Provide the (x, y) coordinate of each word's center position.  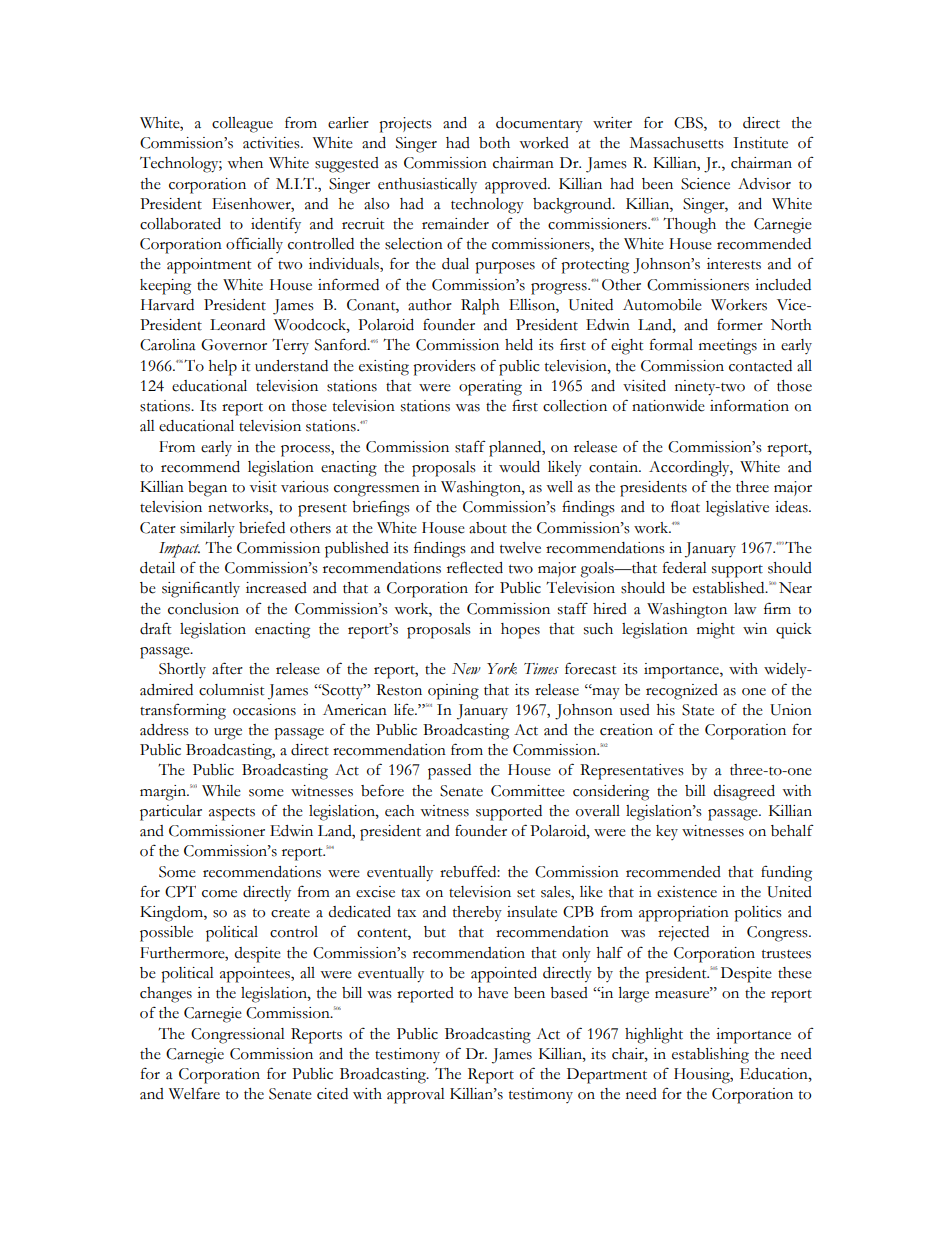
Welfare (194, 1093)
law (745, 609)
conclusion (203, 609)
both (494, 143)
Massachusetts (677, 143)
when (245, 163)
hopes (520, 631)
